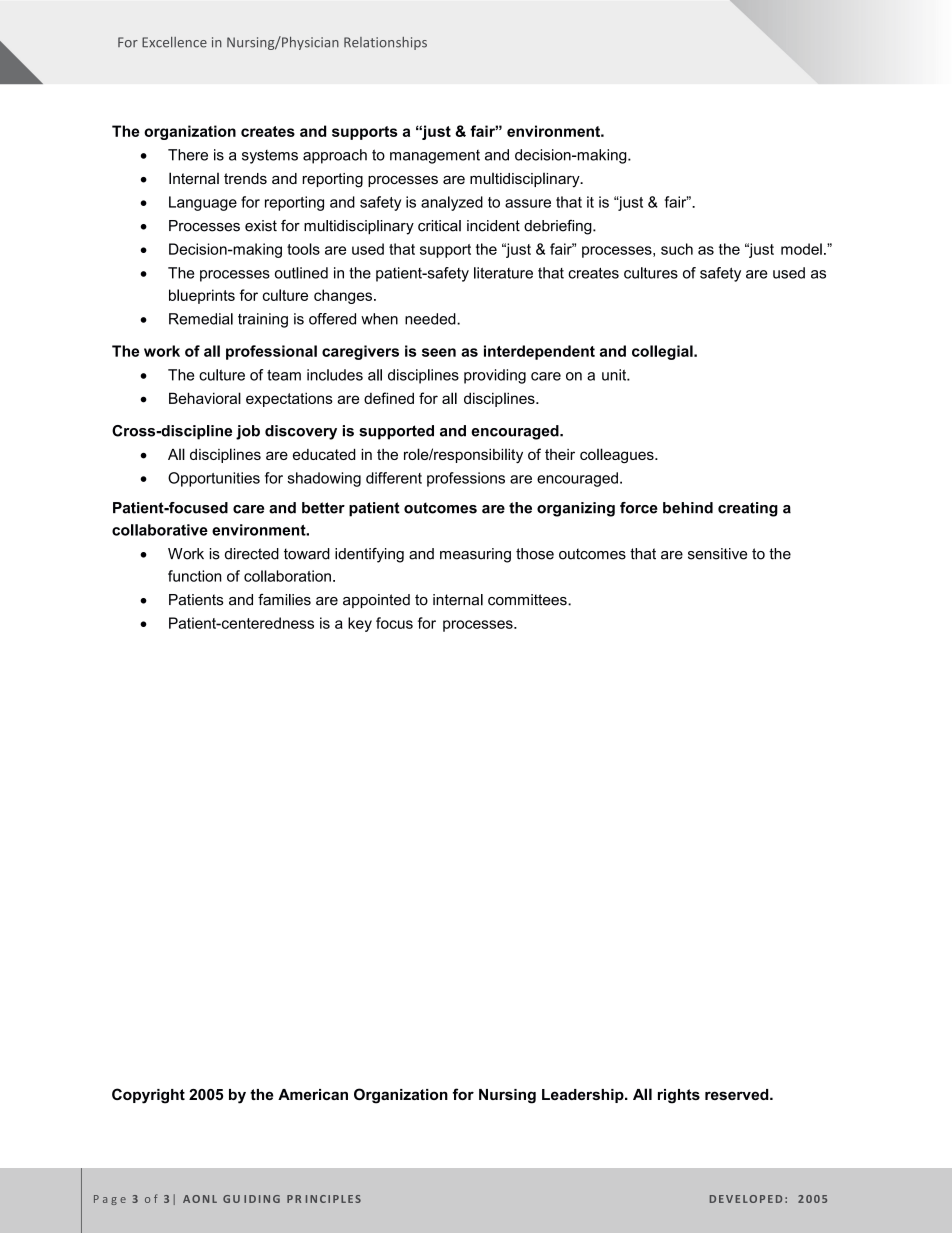 The height and width of the image is (1233, 952). Describe the element at coordinates (313, 1094) in the image. I see `American` at that location.
